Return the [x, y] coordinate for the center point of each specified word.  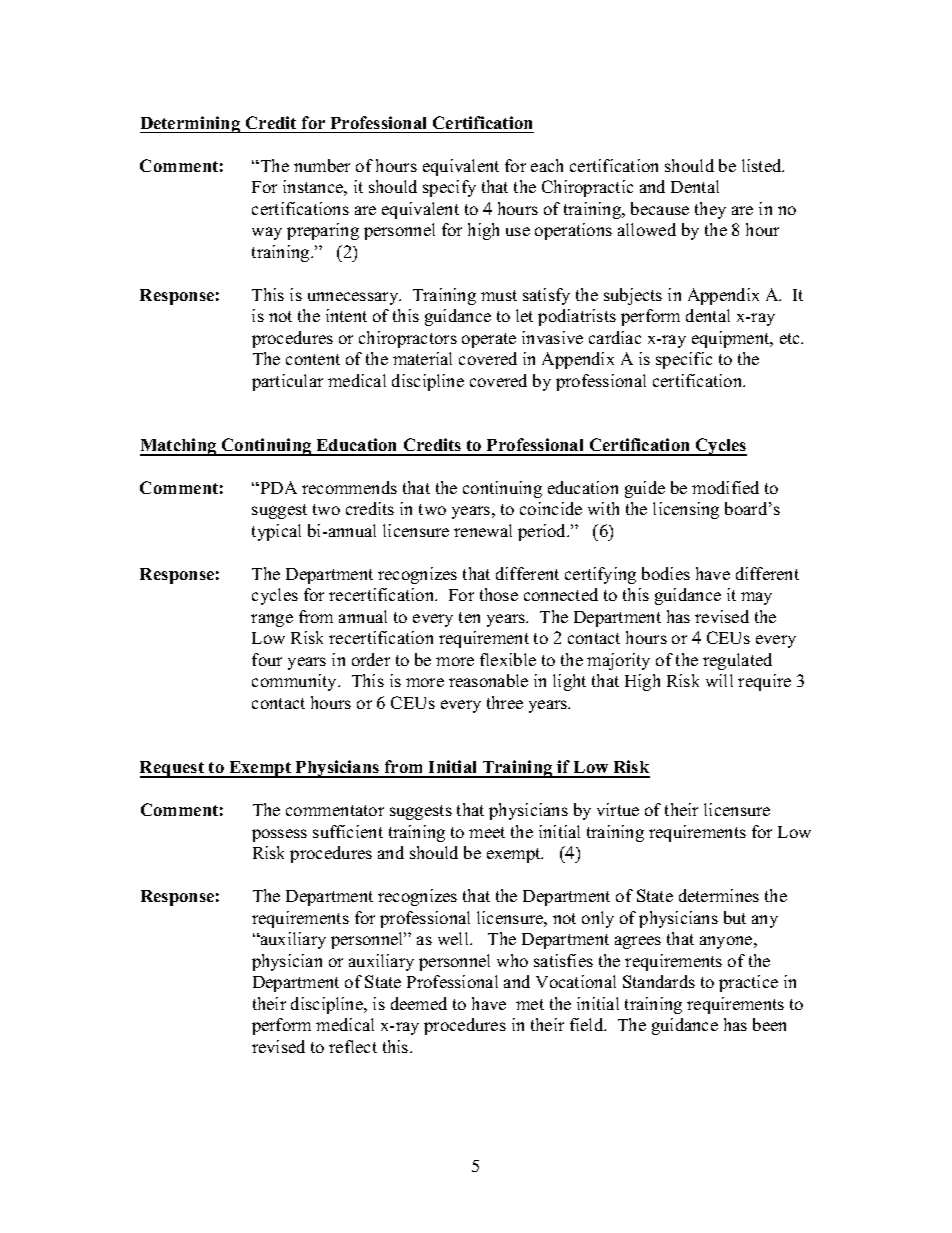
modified [725, 487]
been [769, 1024]
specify [449, 188]
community [296, 682]
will [719, 680]
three [505, 702]
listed [763, 165]
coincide [551, 508]
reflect [353, 1046]
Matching [179, 447]
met [530, 1004]
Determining [191, 124]
